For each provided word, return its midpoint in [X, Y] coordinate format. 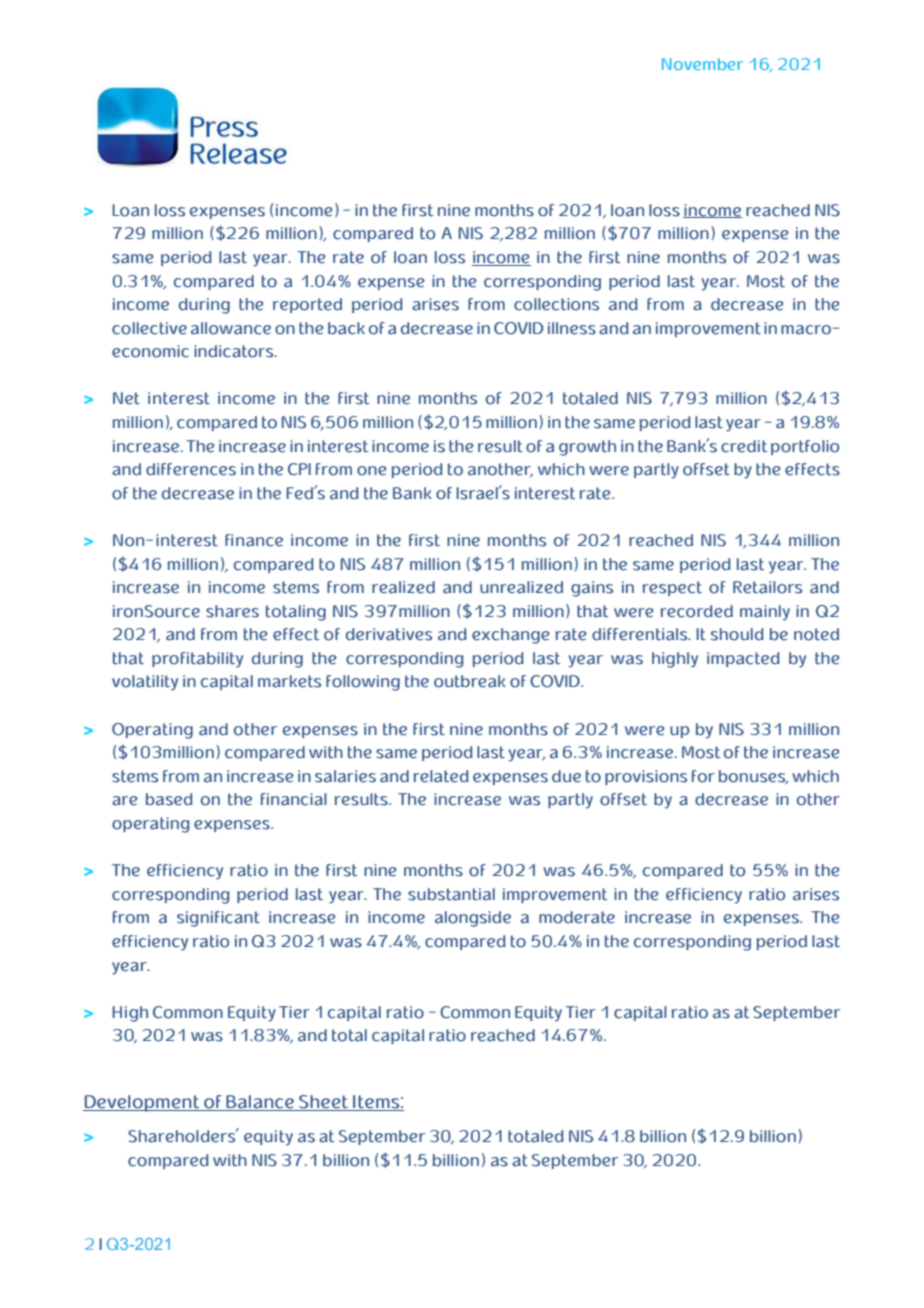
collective [149, 328]
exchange [511, 636]
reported [307, 305]
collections [556, 304]
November [702, 64]
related [441, 776]
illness [572, 328]
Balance [260, 1103]
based [169, 799]
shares [232, 611]
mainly [765, 613]
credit [744, 446]
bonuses [753, 777]
